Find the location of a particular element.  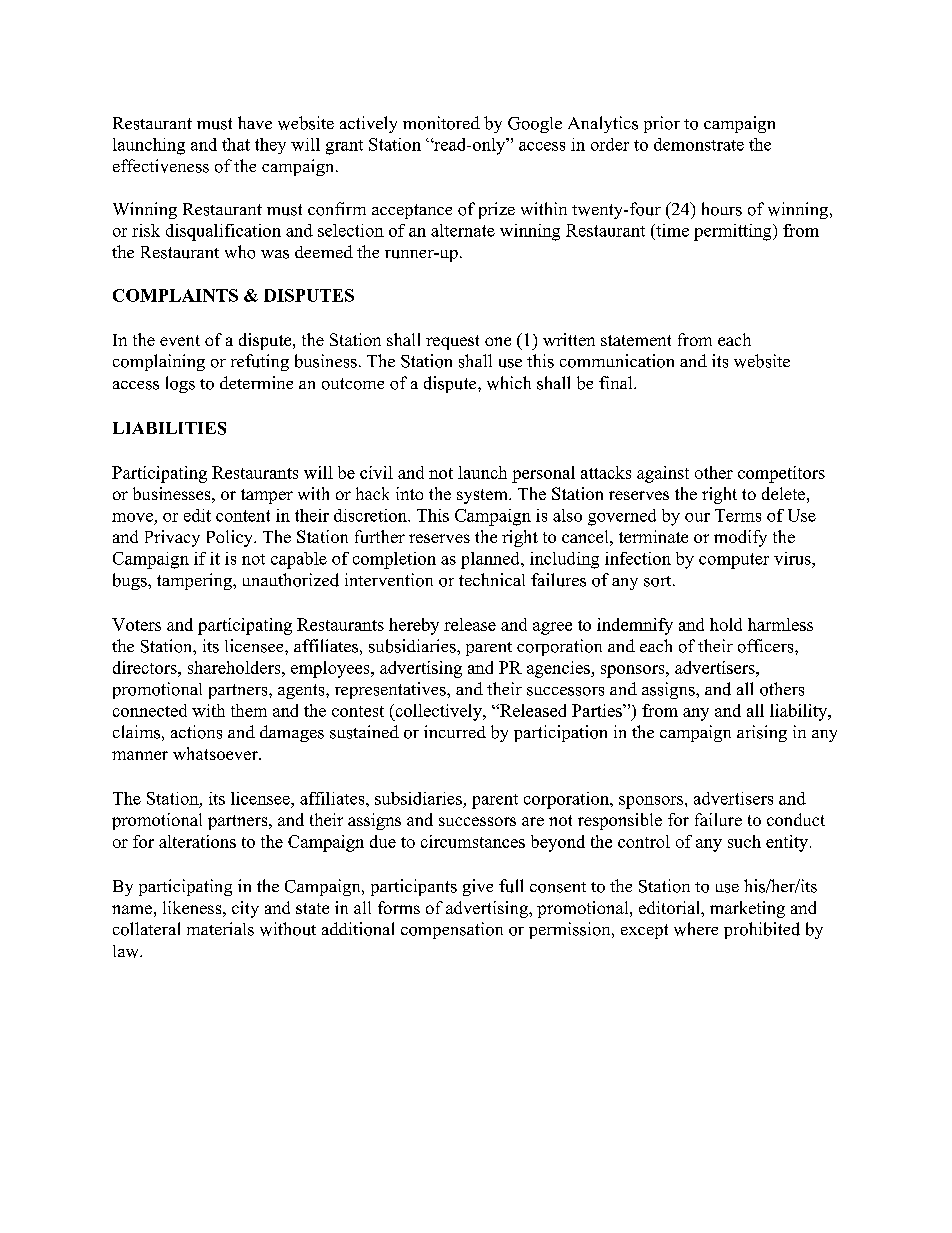

demonstrate is located at coordinates (699, 144).
